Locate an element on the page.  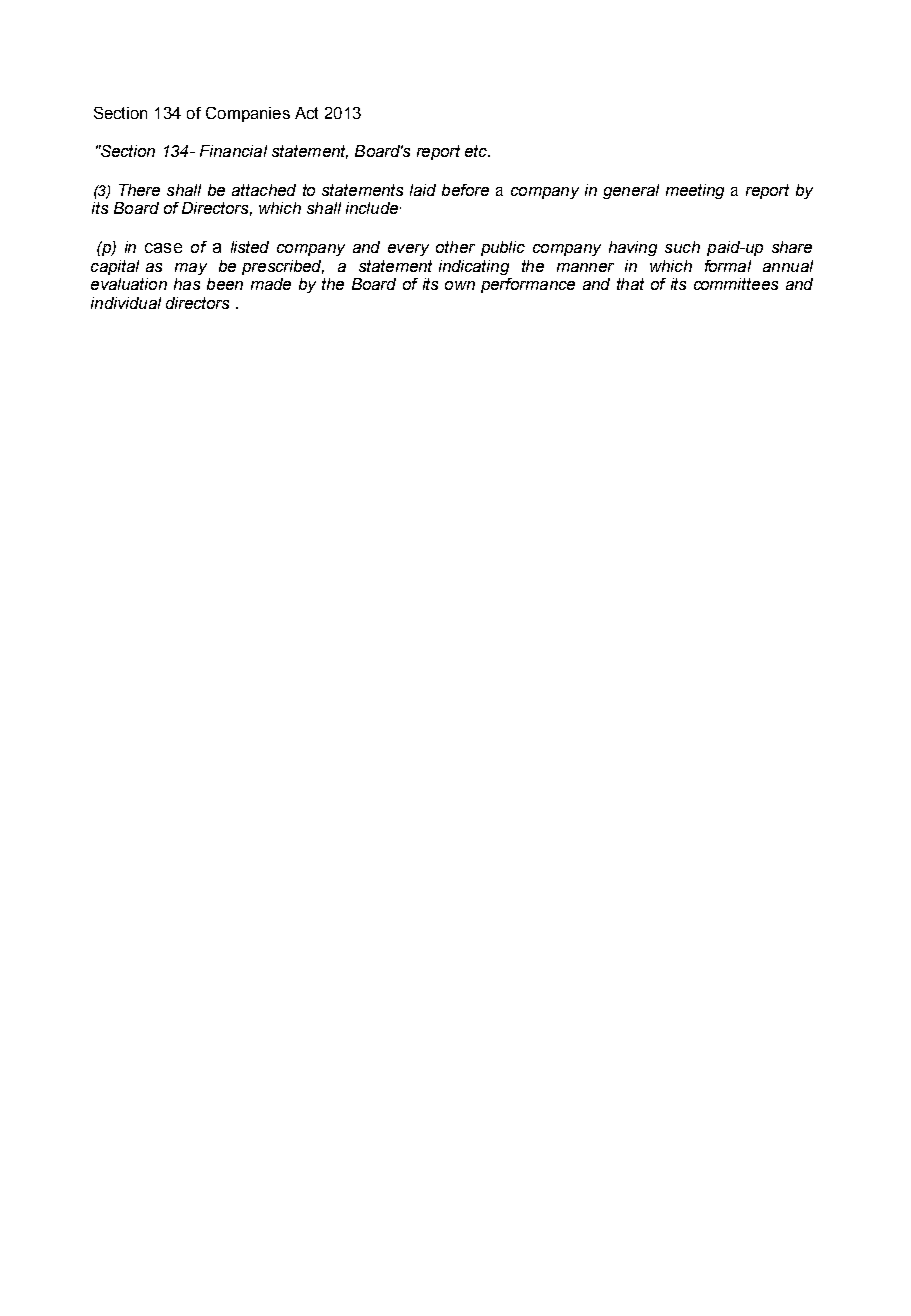
meeting is located at coordinates (695, 191).
